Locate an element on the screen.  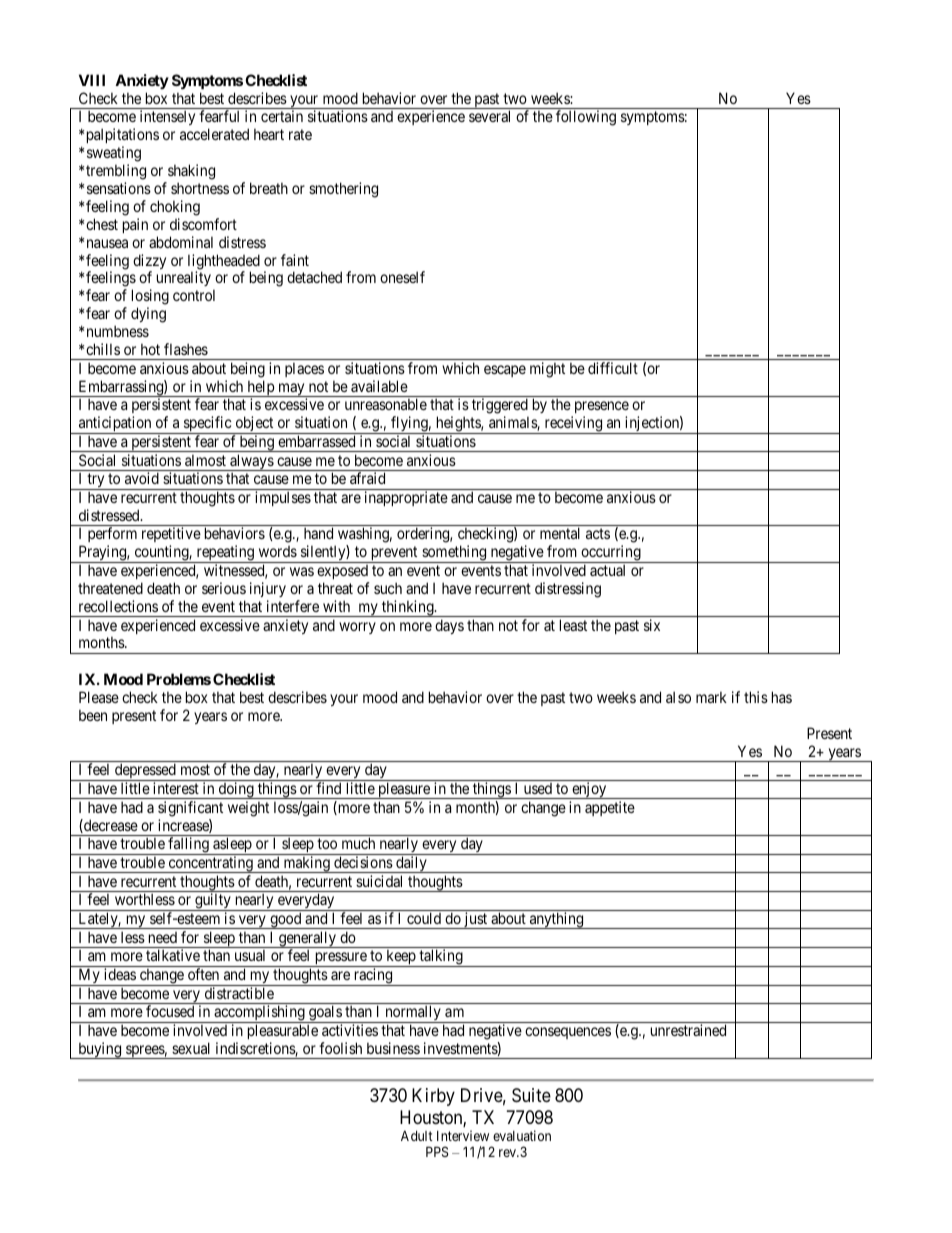
several is located at coordinates (489, 116).
